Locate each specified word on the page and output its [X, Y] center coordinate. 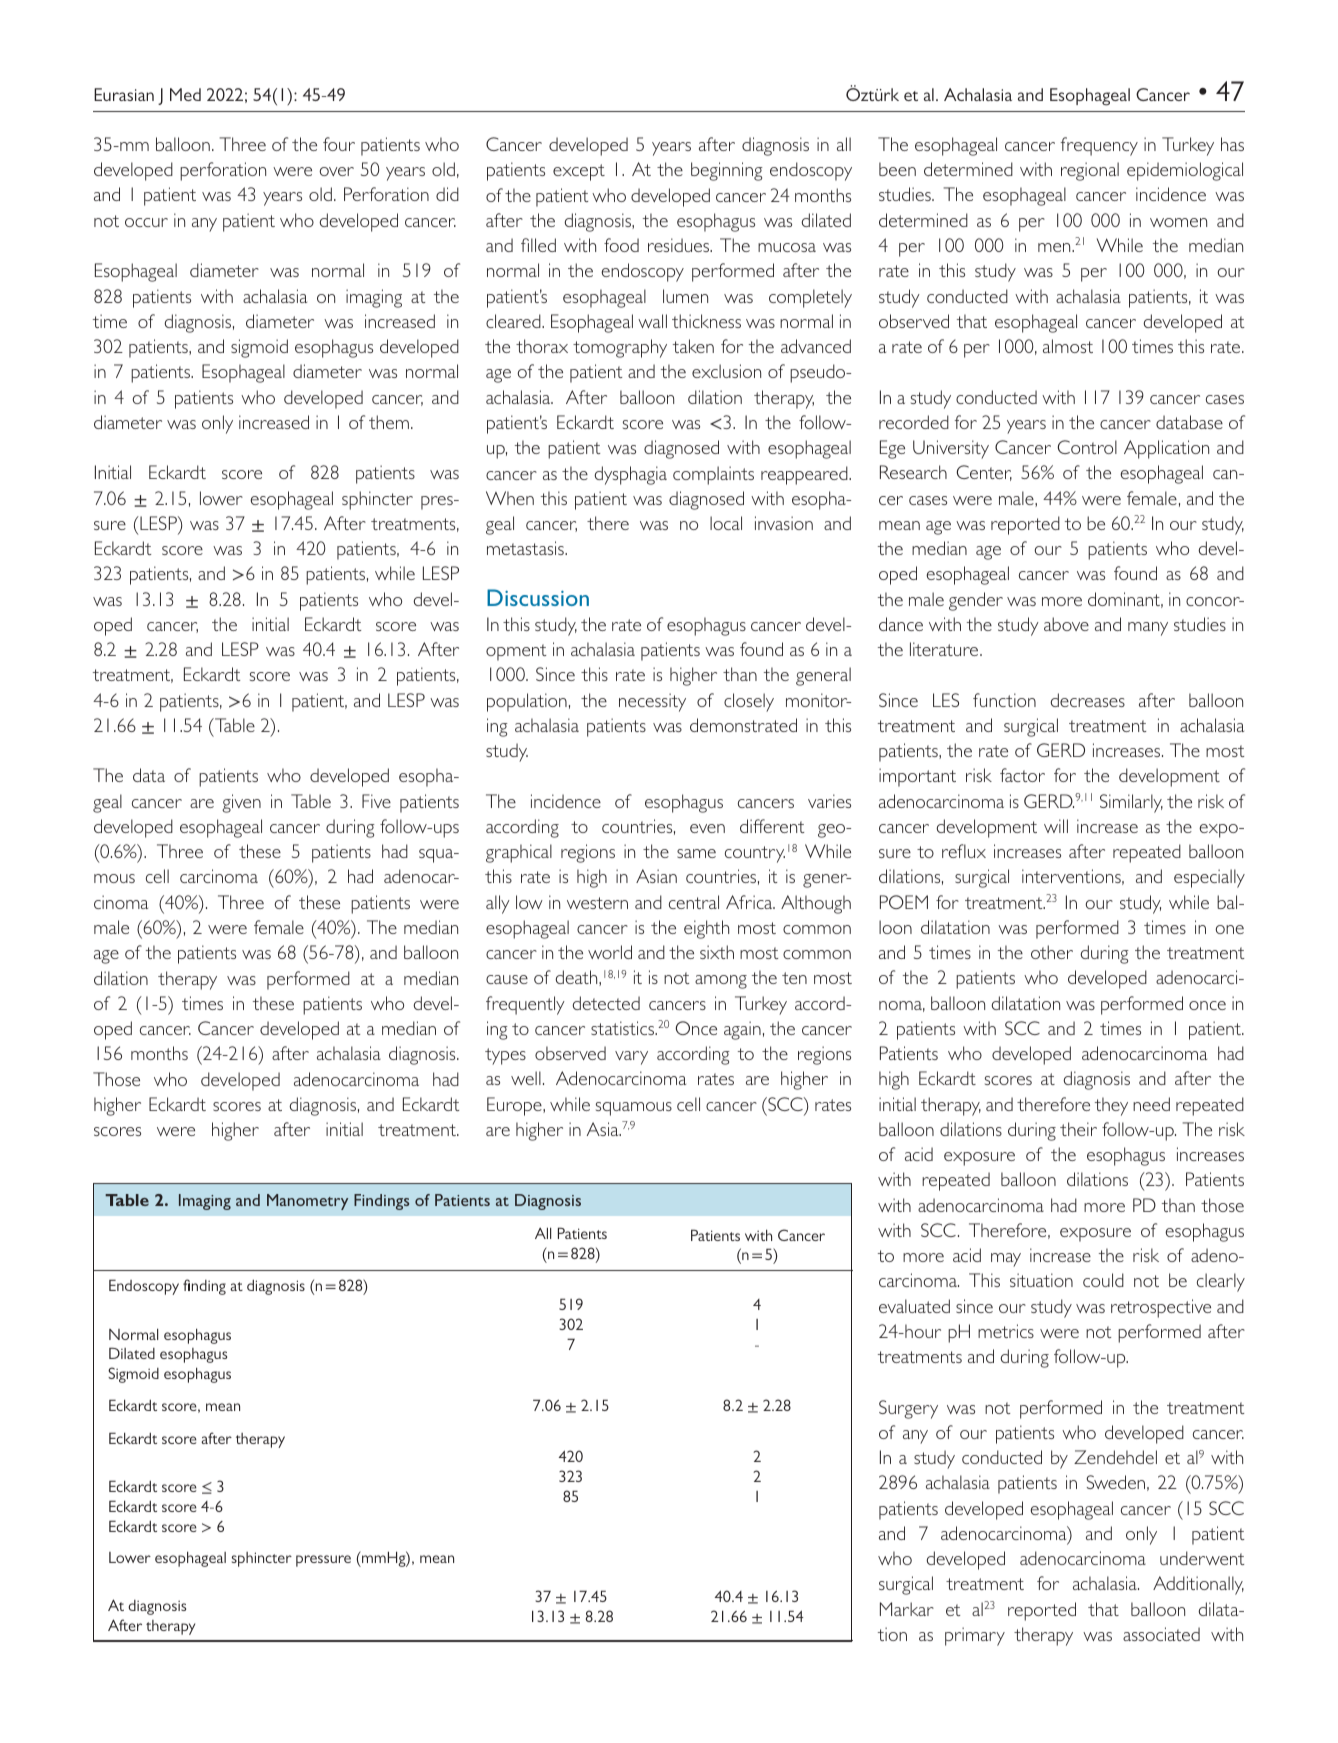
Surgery [908, 1409]
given [241, 803]
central [694, 902]
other [1052, 952]
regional [1090, 171]
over [336, 171]
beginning [727, 171]
